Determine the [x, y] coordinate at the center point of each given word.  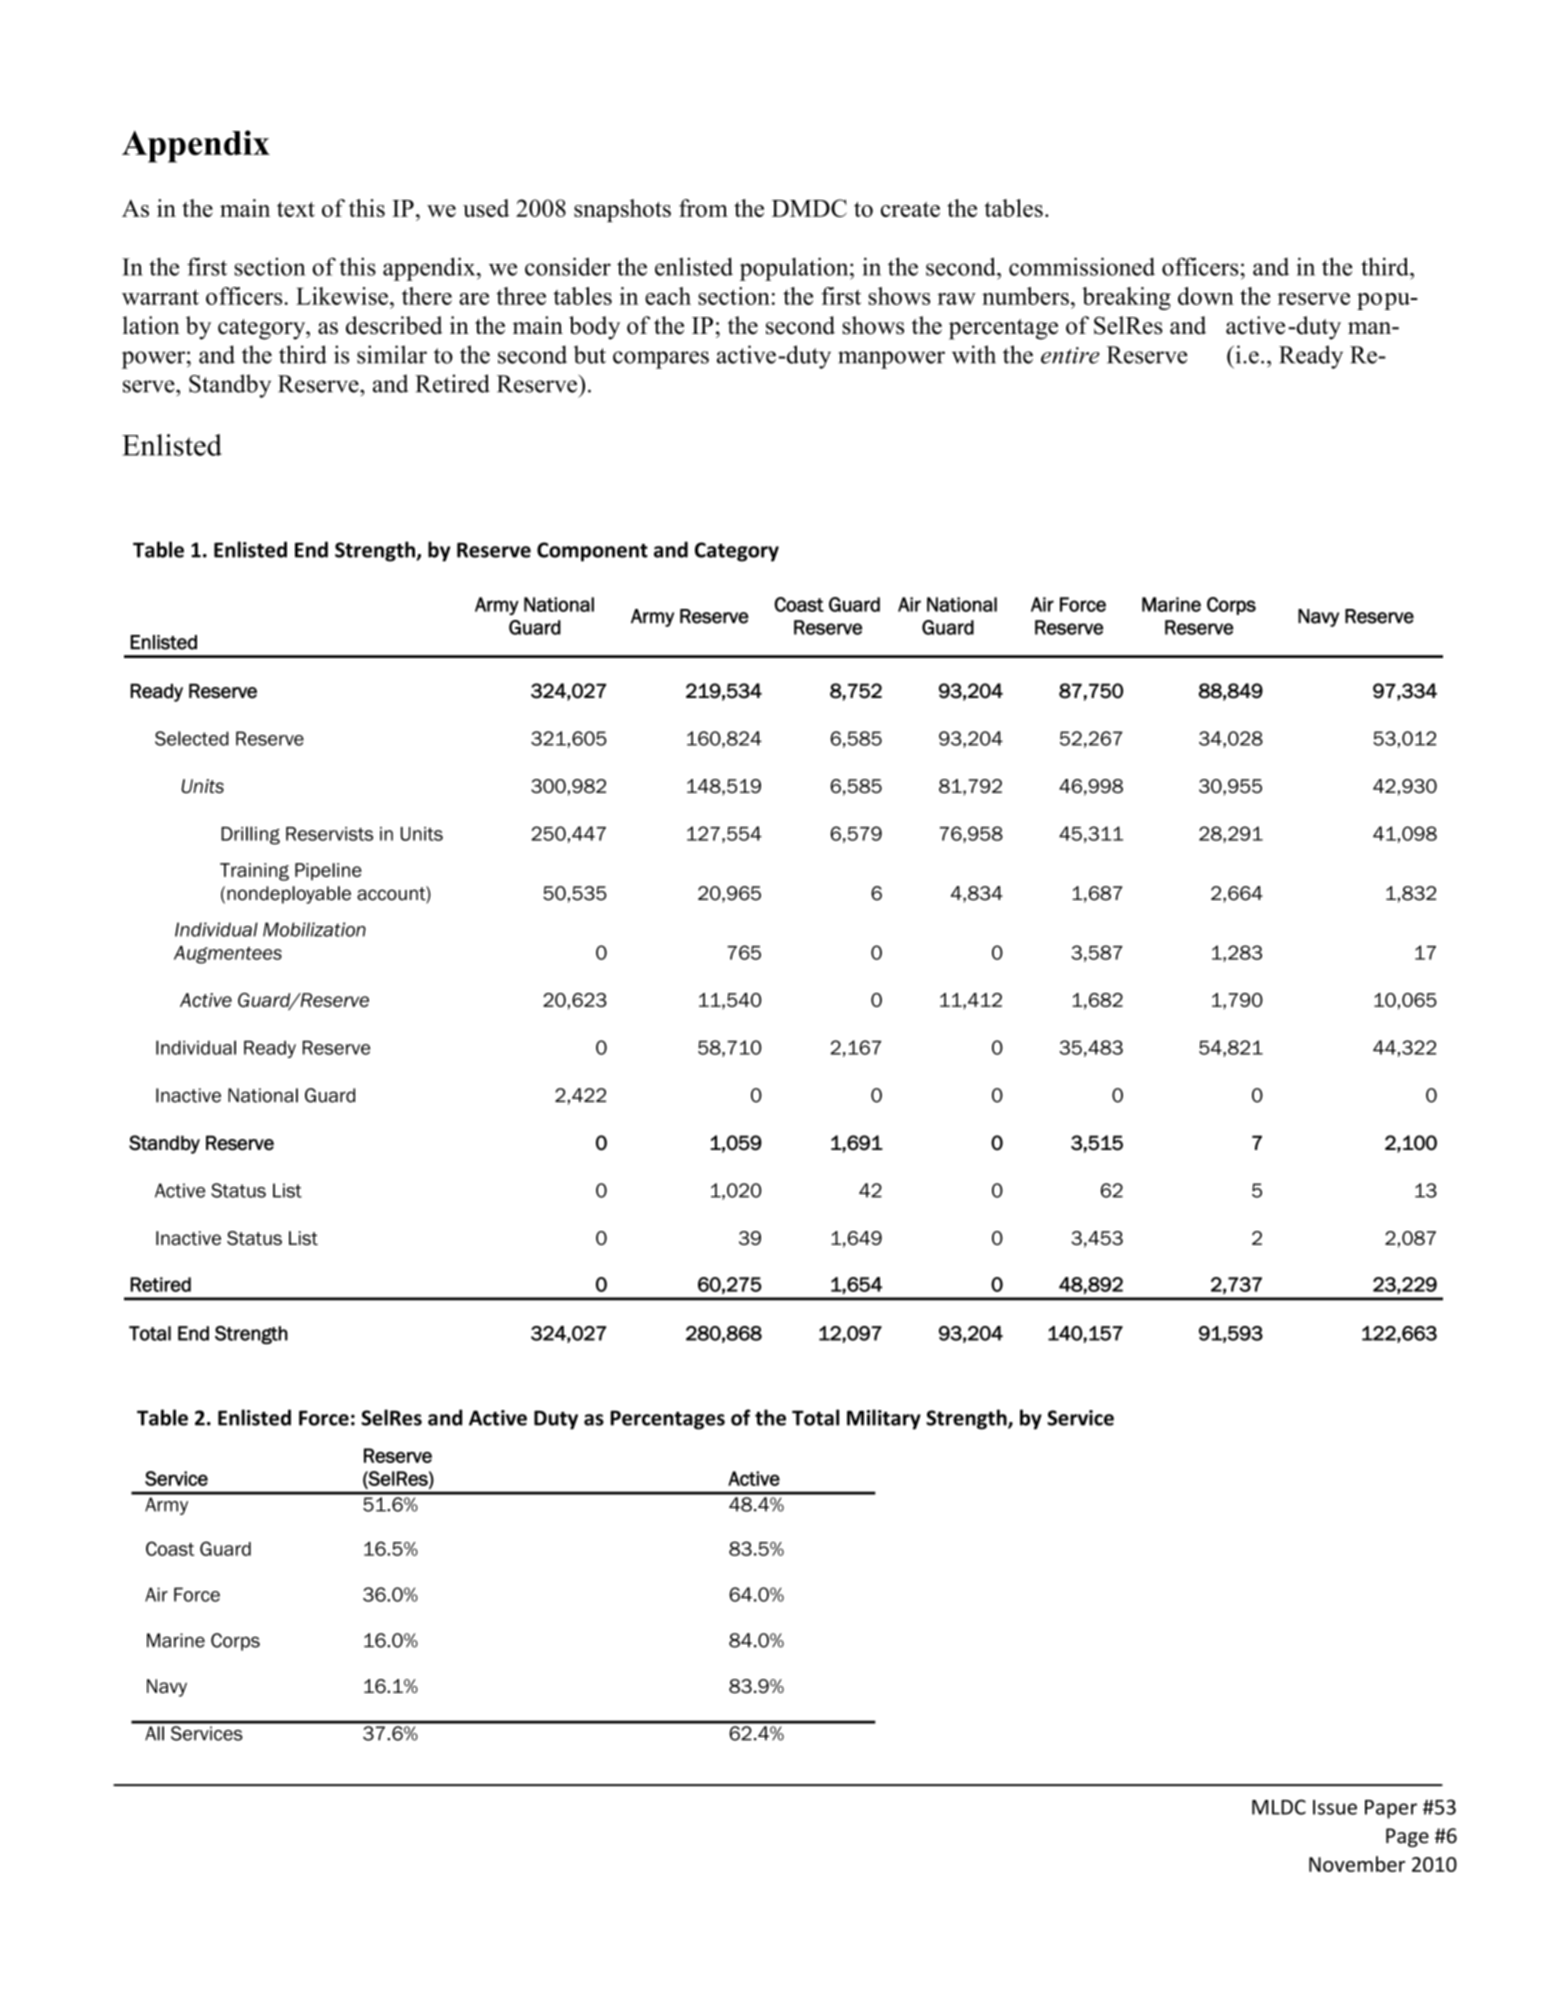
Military [884, 1419]
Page [1407, 1837]
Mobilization [314, 929]
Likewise [342, 296]
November [1357, 1864]
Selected [192, 738]
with [974, 354]
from [703, 208]
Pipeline [328, 872]
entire [1070, 355]
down [1206, 296]
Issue [1335, 1807]
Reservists [329, 834]
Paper [1391, 1809]
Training [254, 872]
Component [592, 552]
